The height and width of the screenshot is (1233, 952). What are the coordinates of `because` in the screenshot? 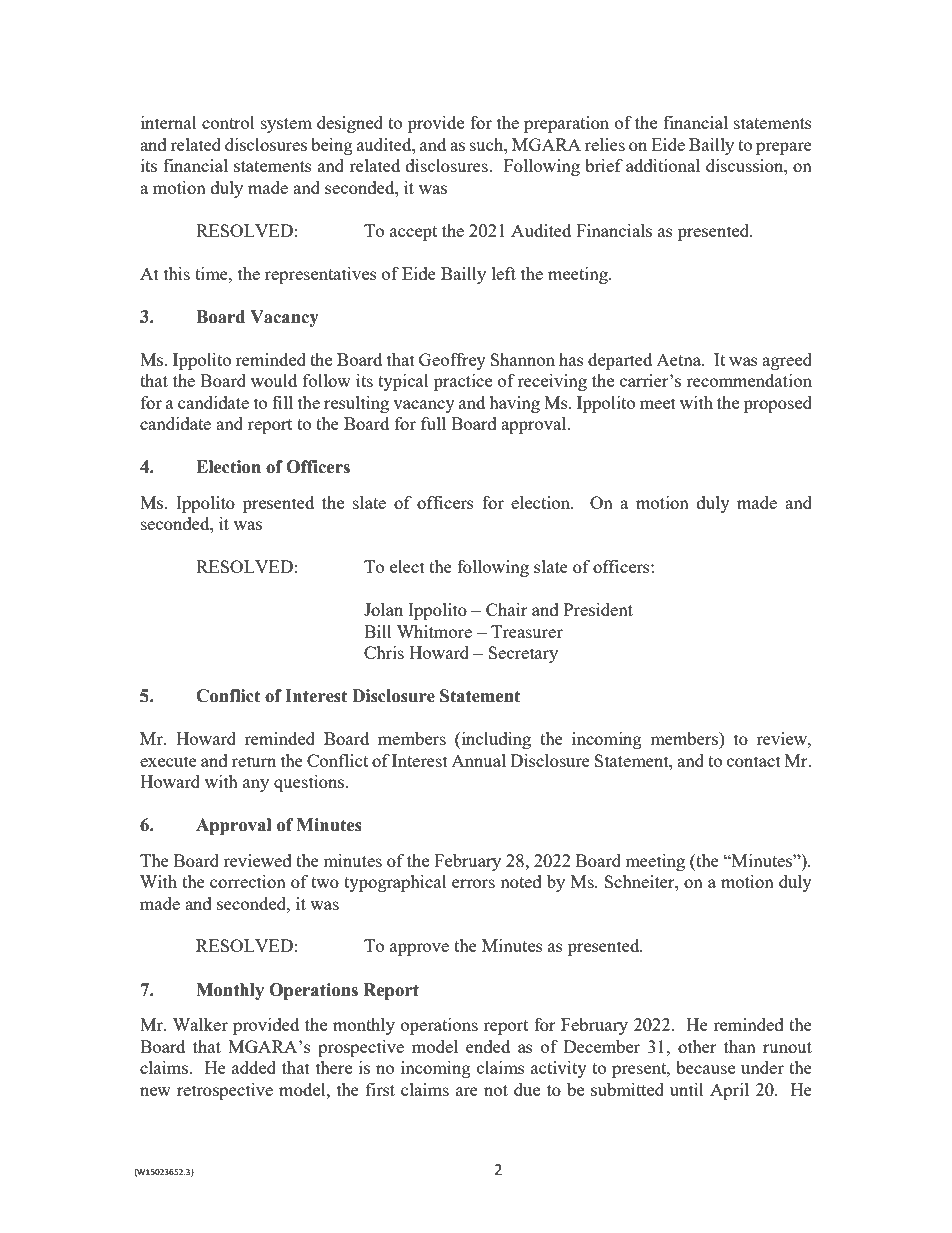 It's located at (705, 1067).
